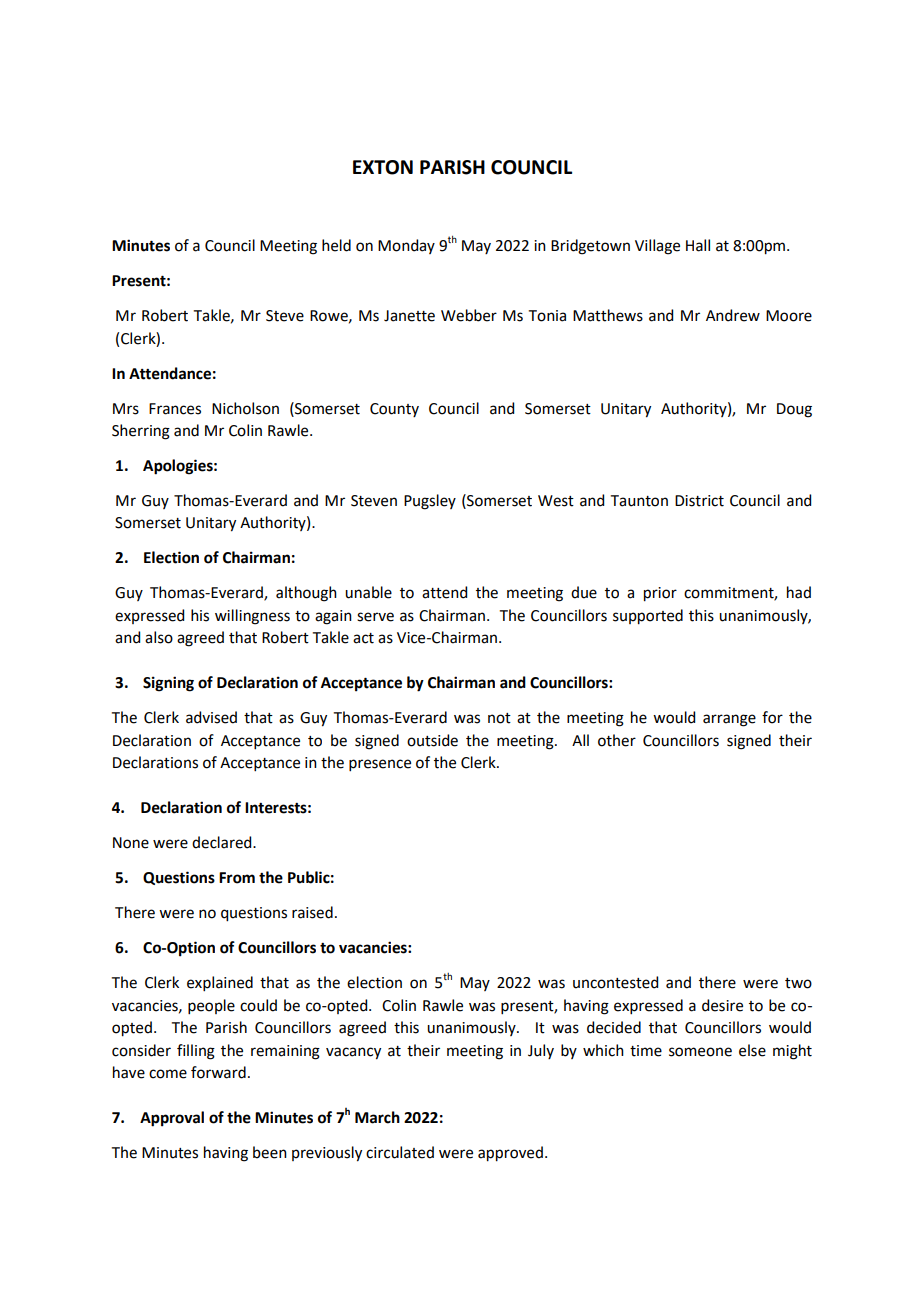  Describe the element at coordinates (223, 842) in the screenshot. I see `declared` at that location.
